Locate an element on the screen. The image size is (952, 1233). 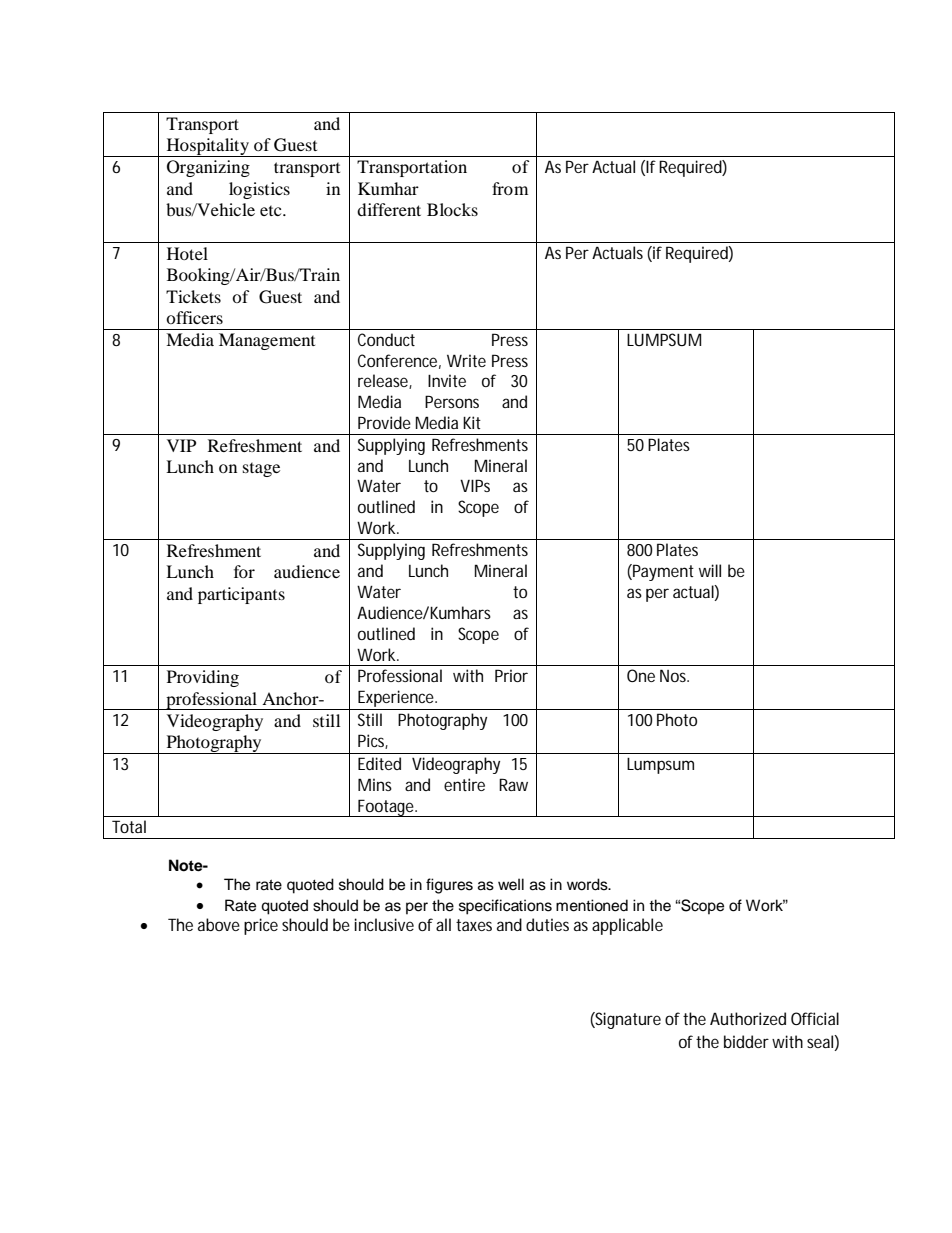
from is located at coordinates (510, 188).
